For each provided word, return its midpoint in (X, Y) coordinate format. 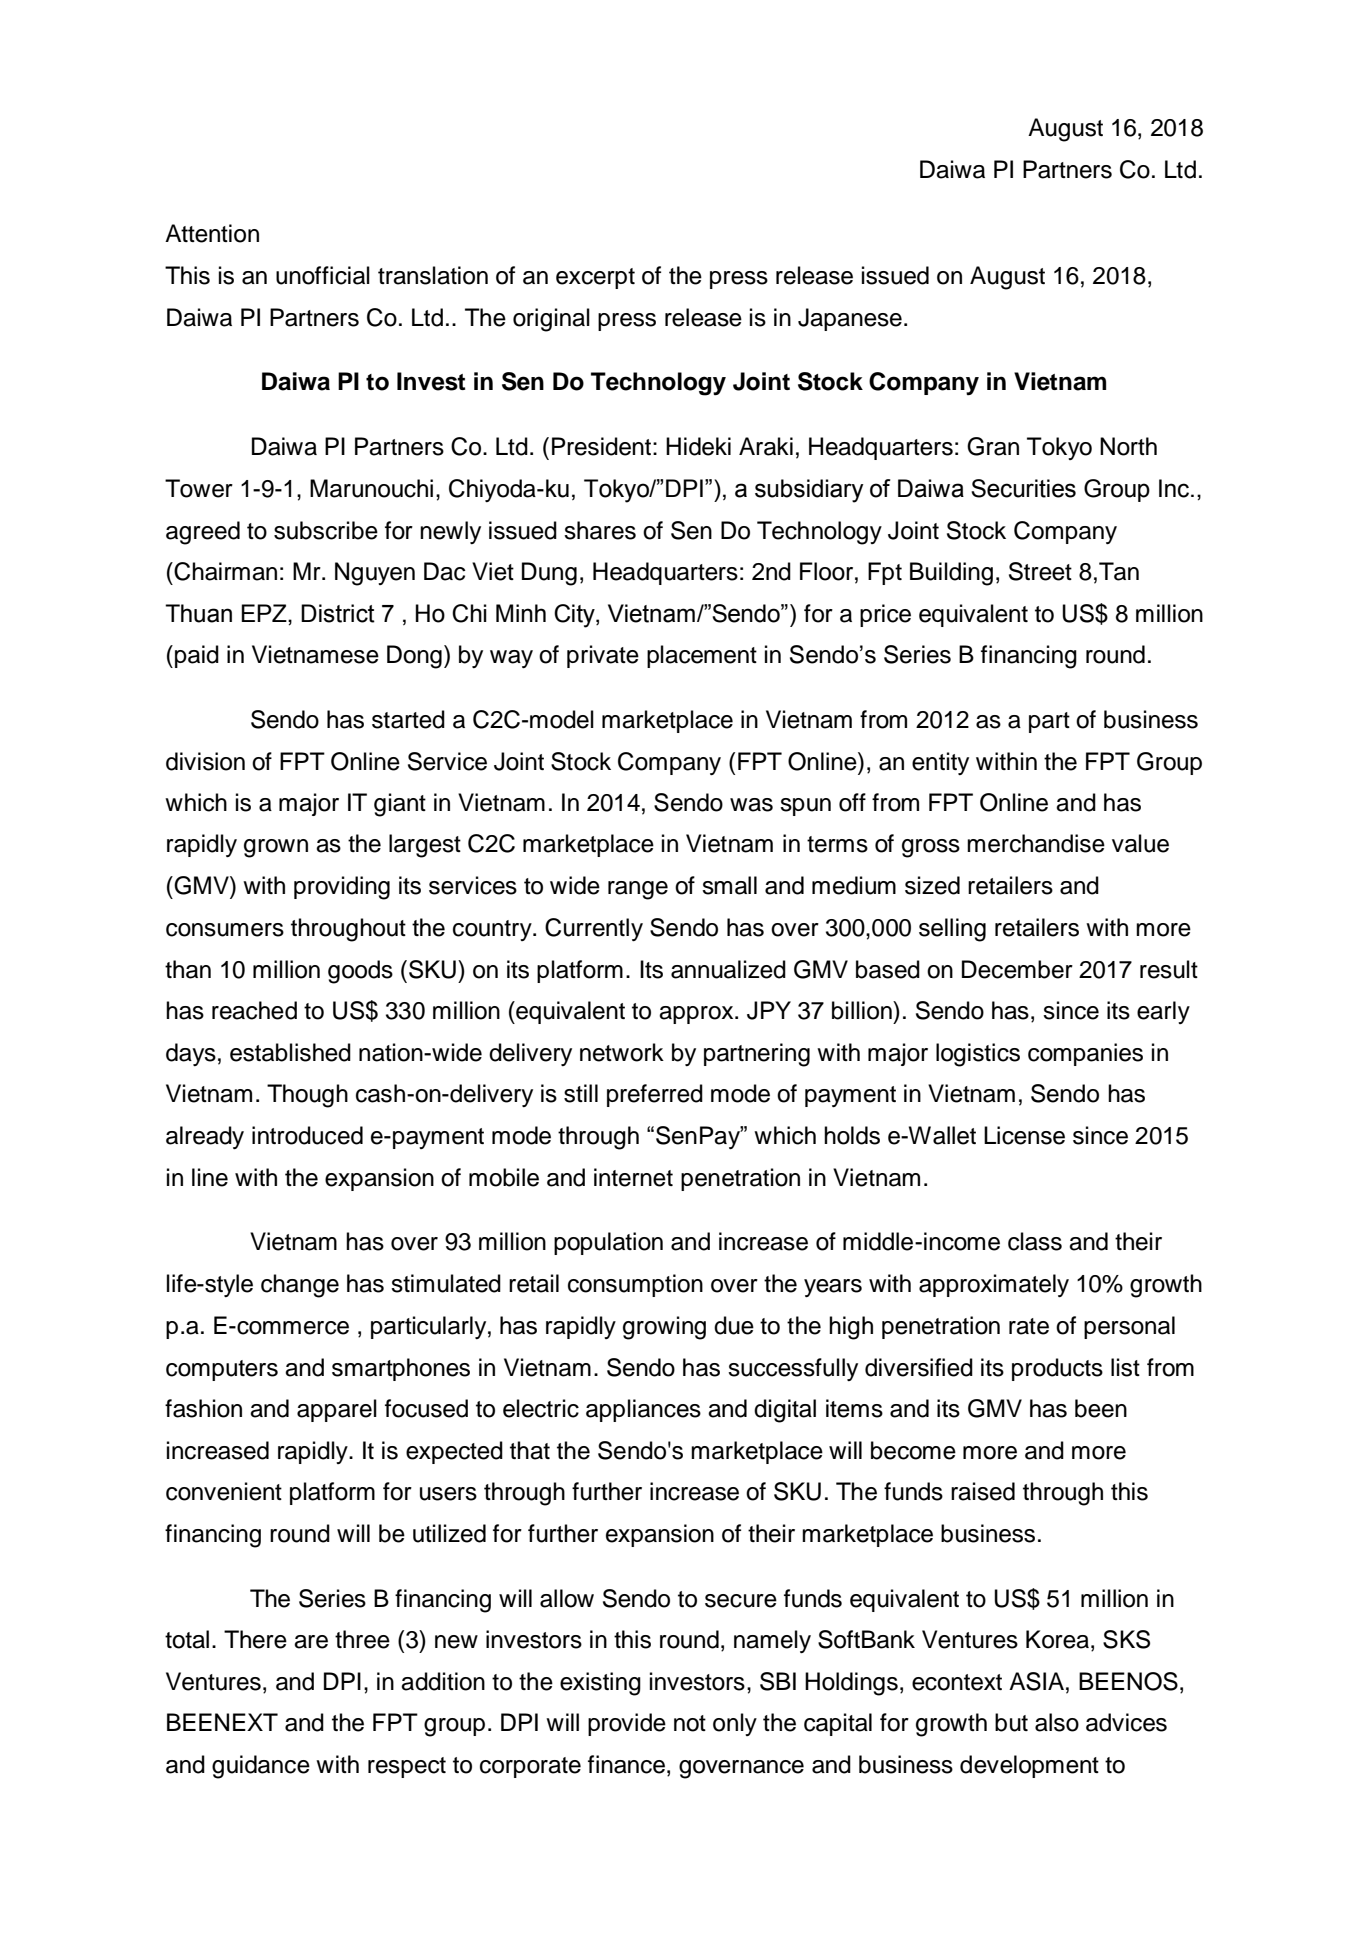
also (1057, 1722)
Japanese (850, 319)
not (690, 1723)
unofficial (323, 275)
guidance (261, 1767)
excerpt (595, 278)
